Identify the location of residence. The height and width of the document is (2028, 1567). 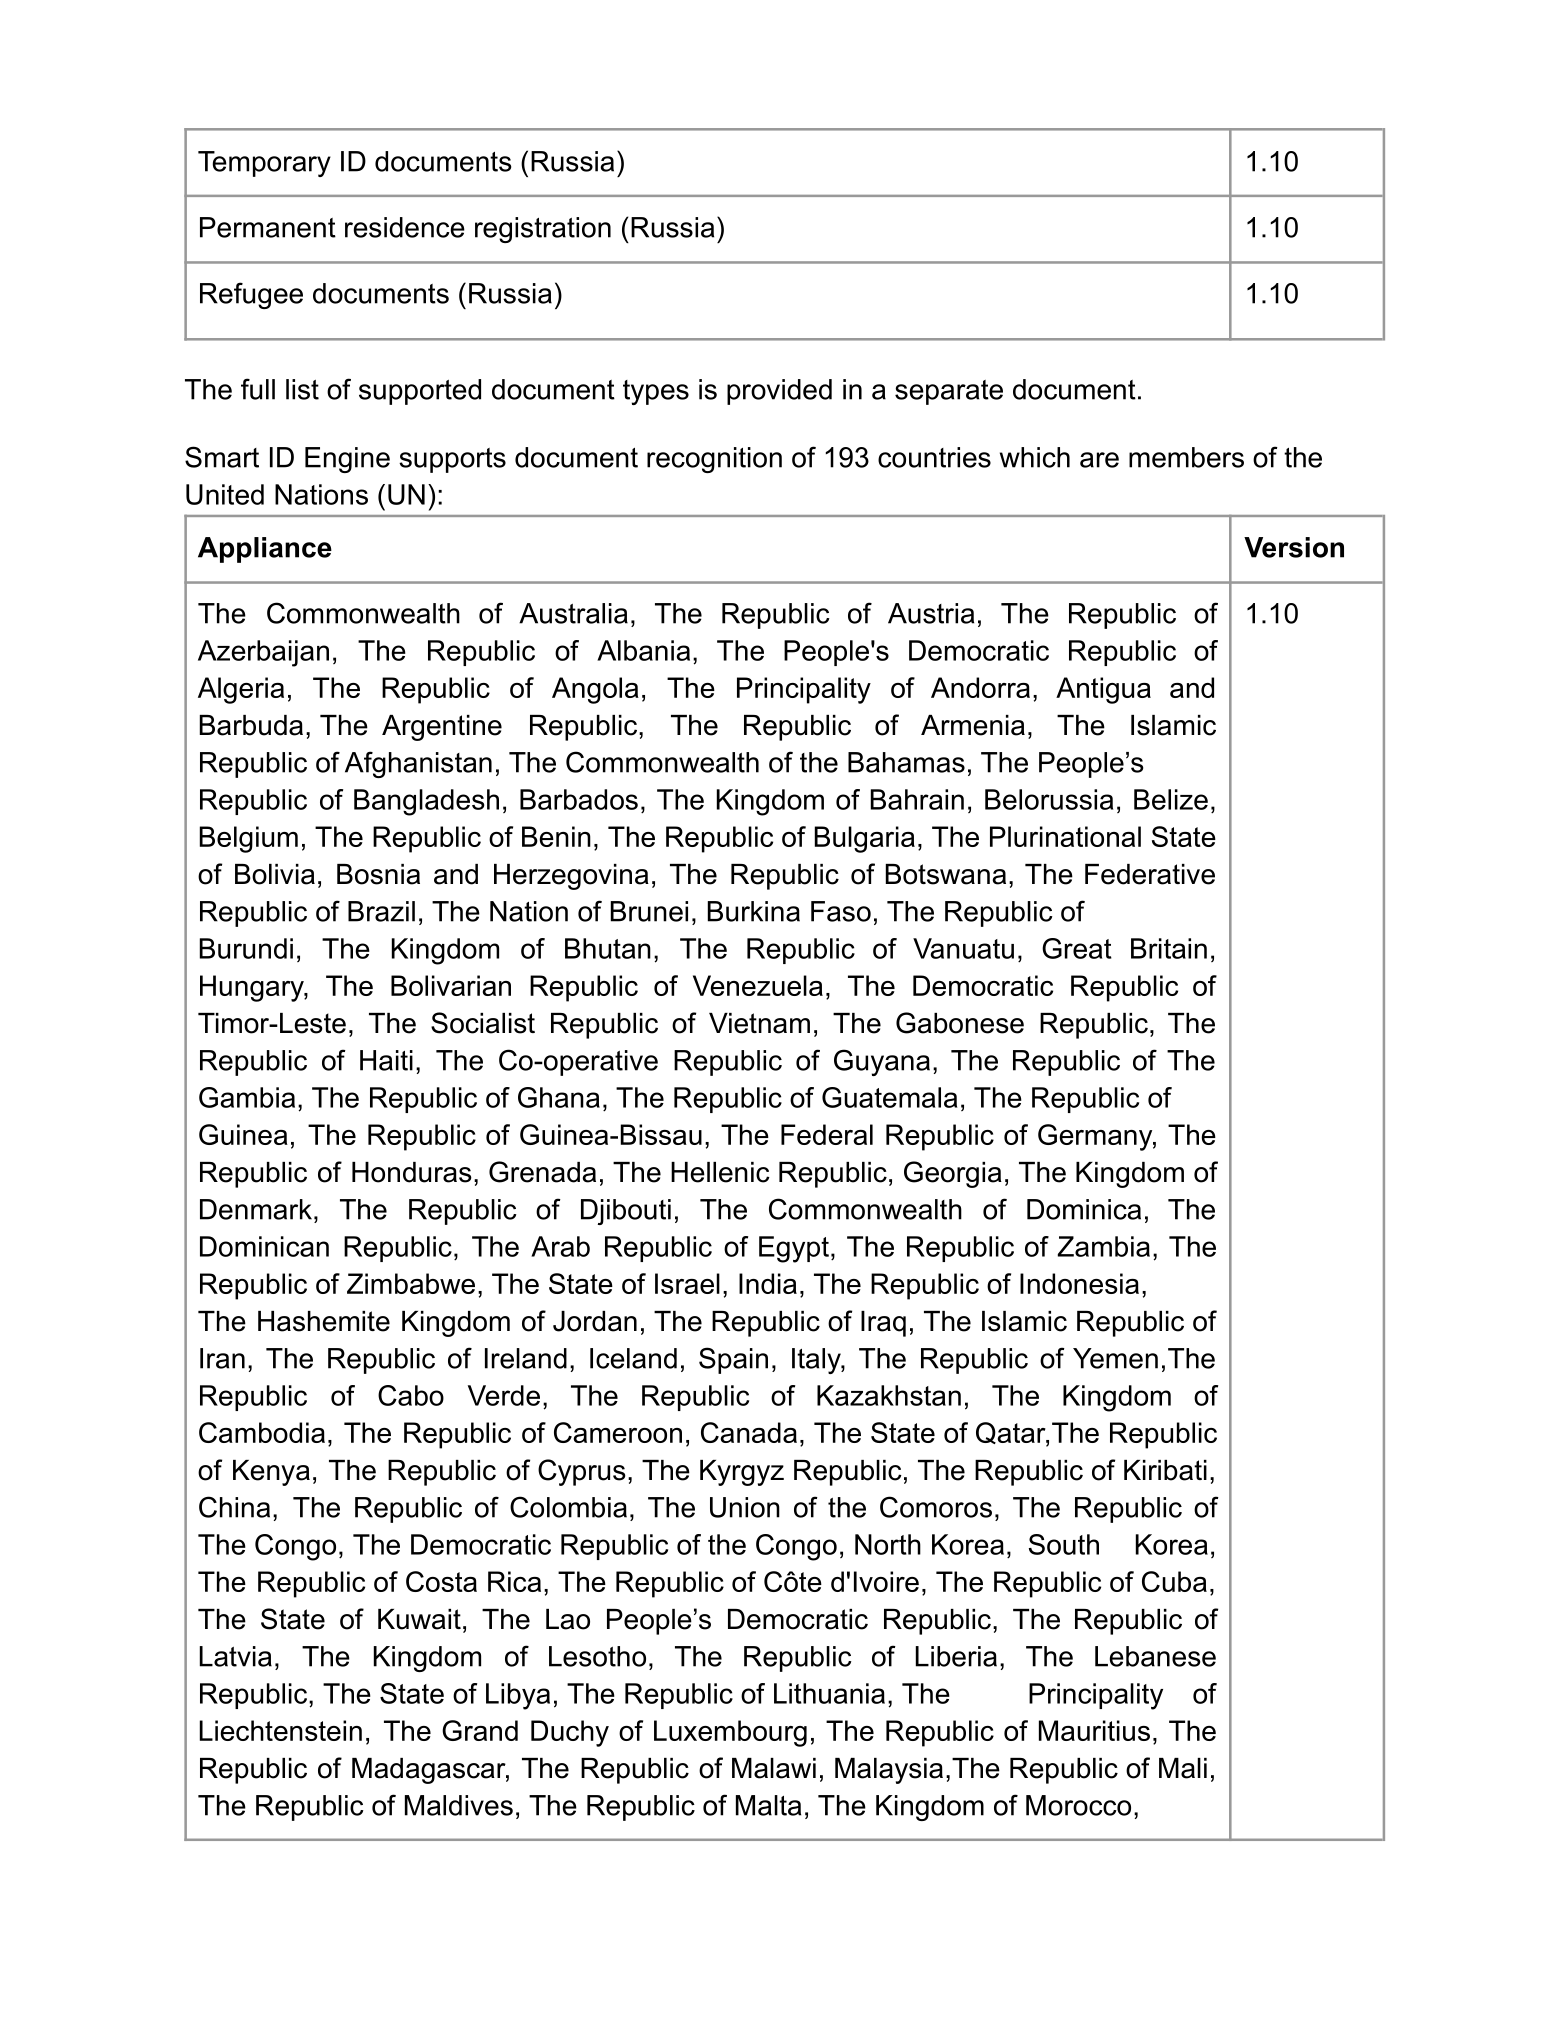
(405, 227).
